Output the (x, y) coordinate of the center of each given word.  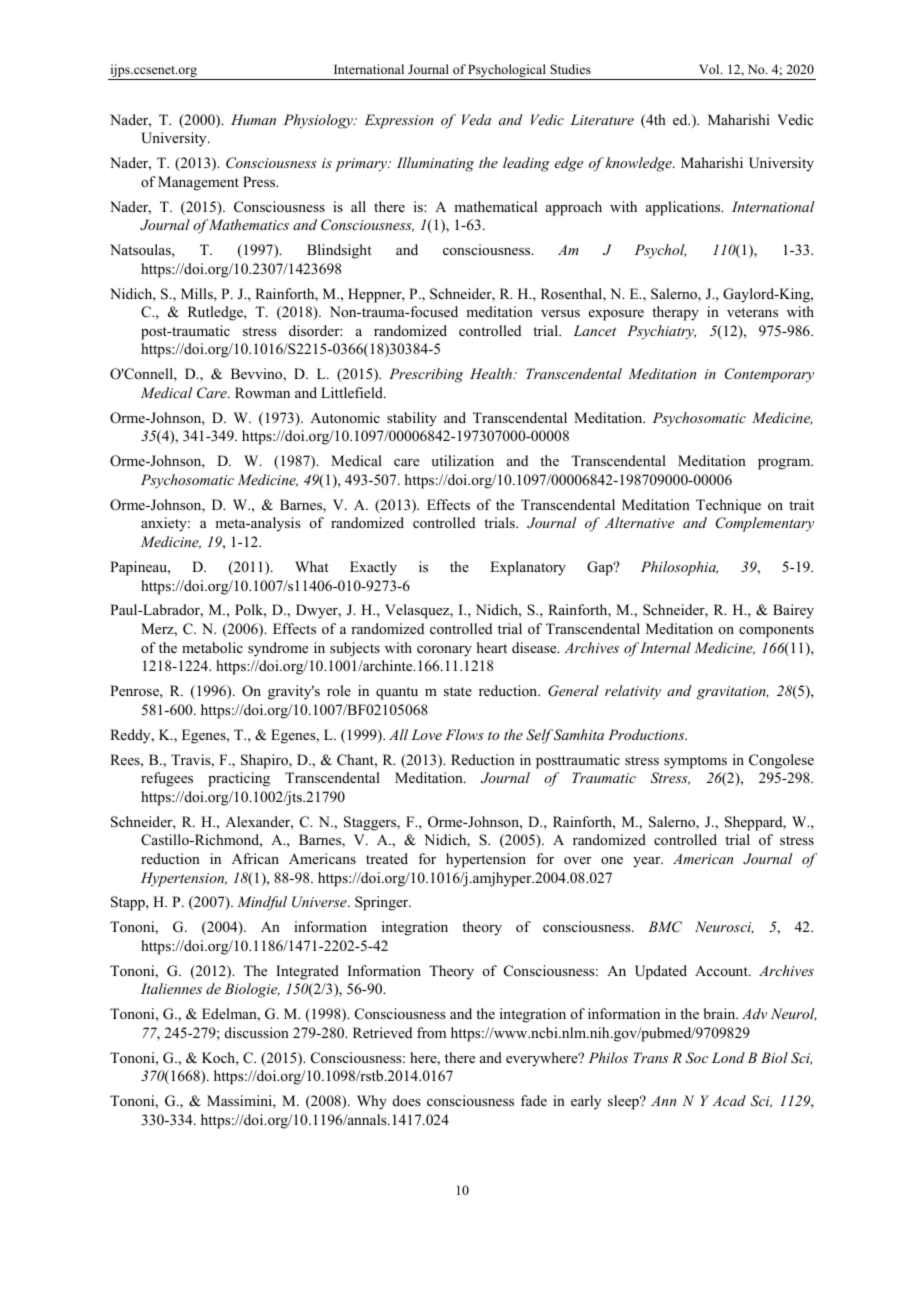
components (776, 631)
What (312, 566)
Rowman (262, 392)
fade (534, 1100)
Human (253, 119)
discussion (257, 1032)
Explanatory (528, 568)
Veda (476, 119)
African (255, 858)
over (577, 861)
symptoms (695, 762)
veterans (752, 312)
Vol (710, 69)
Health (492, 373)
